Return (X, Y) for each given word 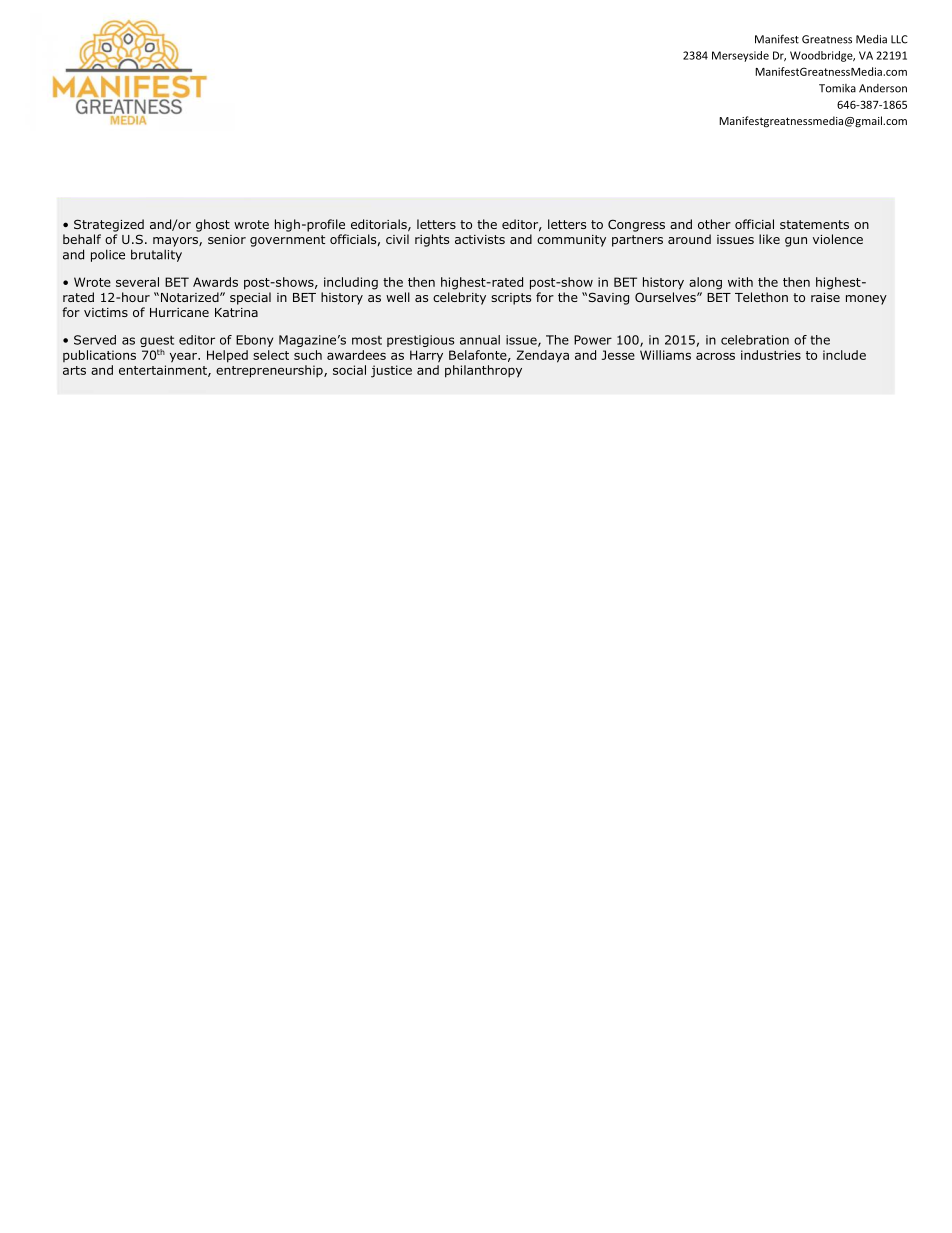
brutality (156, 255)
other (714, 224)
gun (796, 242)
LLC (899, 39)
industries (771, 355)
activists (480, 239)
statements (814, 224)
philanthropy (483, 371)
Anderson (883, 88)
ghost (213, 225)
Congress (636, 225)
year (184, 357)
